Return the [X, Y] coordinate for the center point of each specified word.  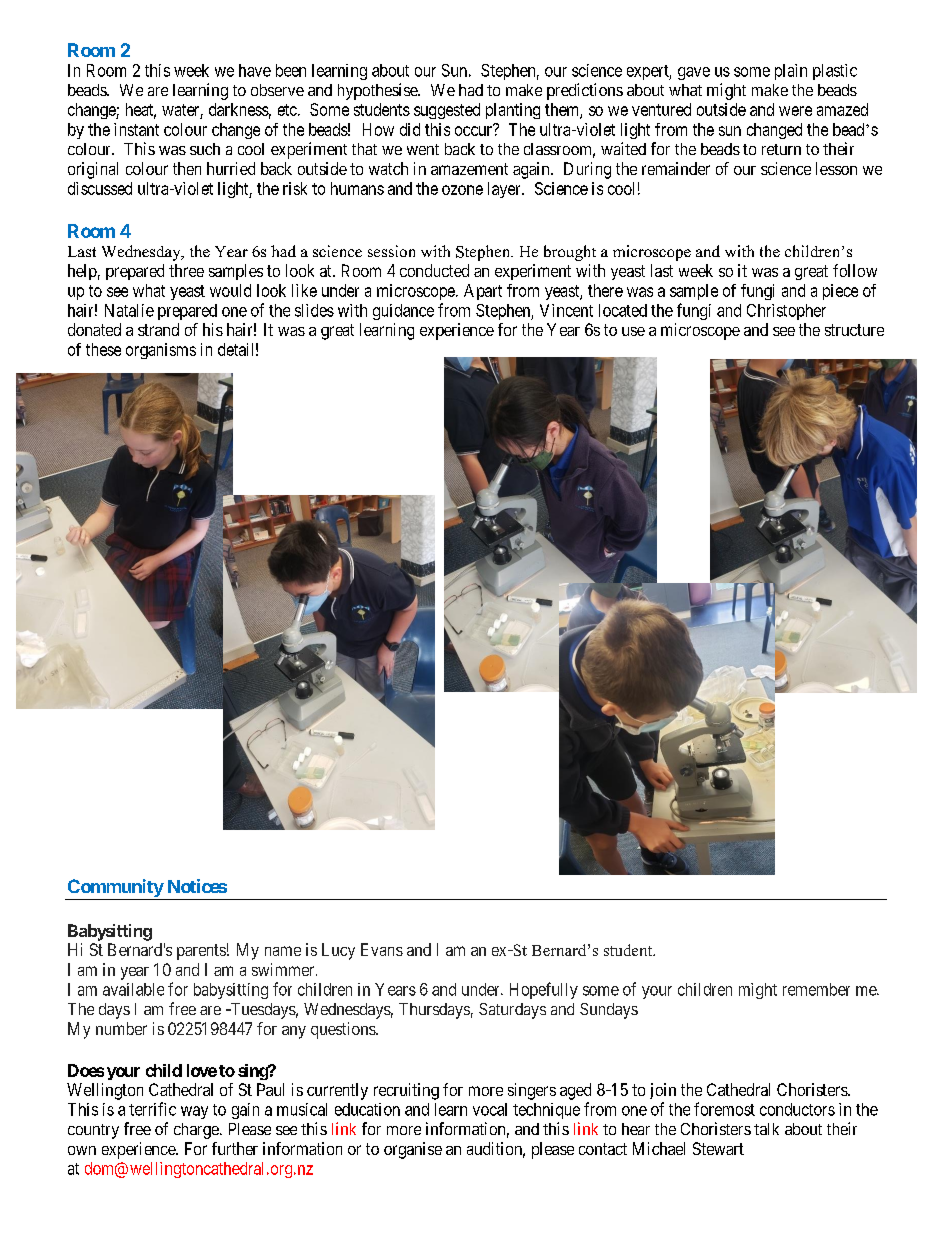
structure [854, 330]
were [795, 111]
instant [136, 129]
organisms [161, 351]
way [194, 1112]
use [633, 331]
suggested [447, 111]
